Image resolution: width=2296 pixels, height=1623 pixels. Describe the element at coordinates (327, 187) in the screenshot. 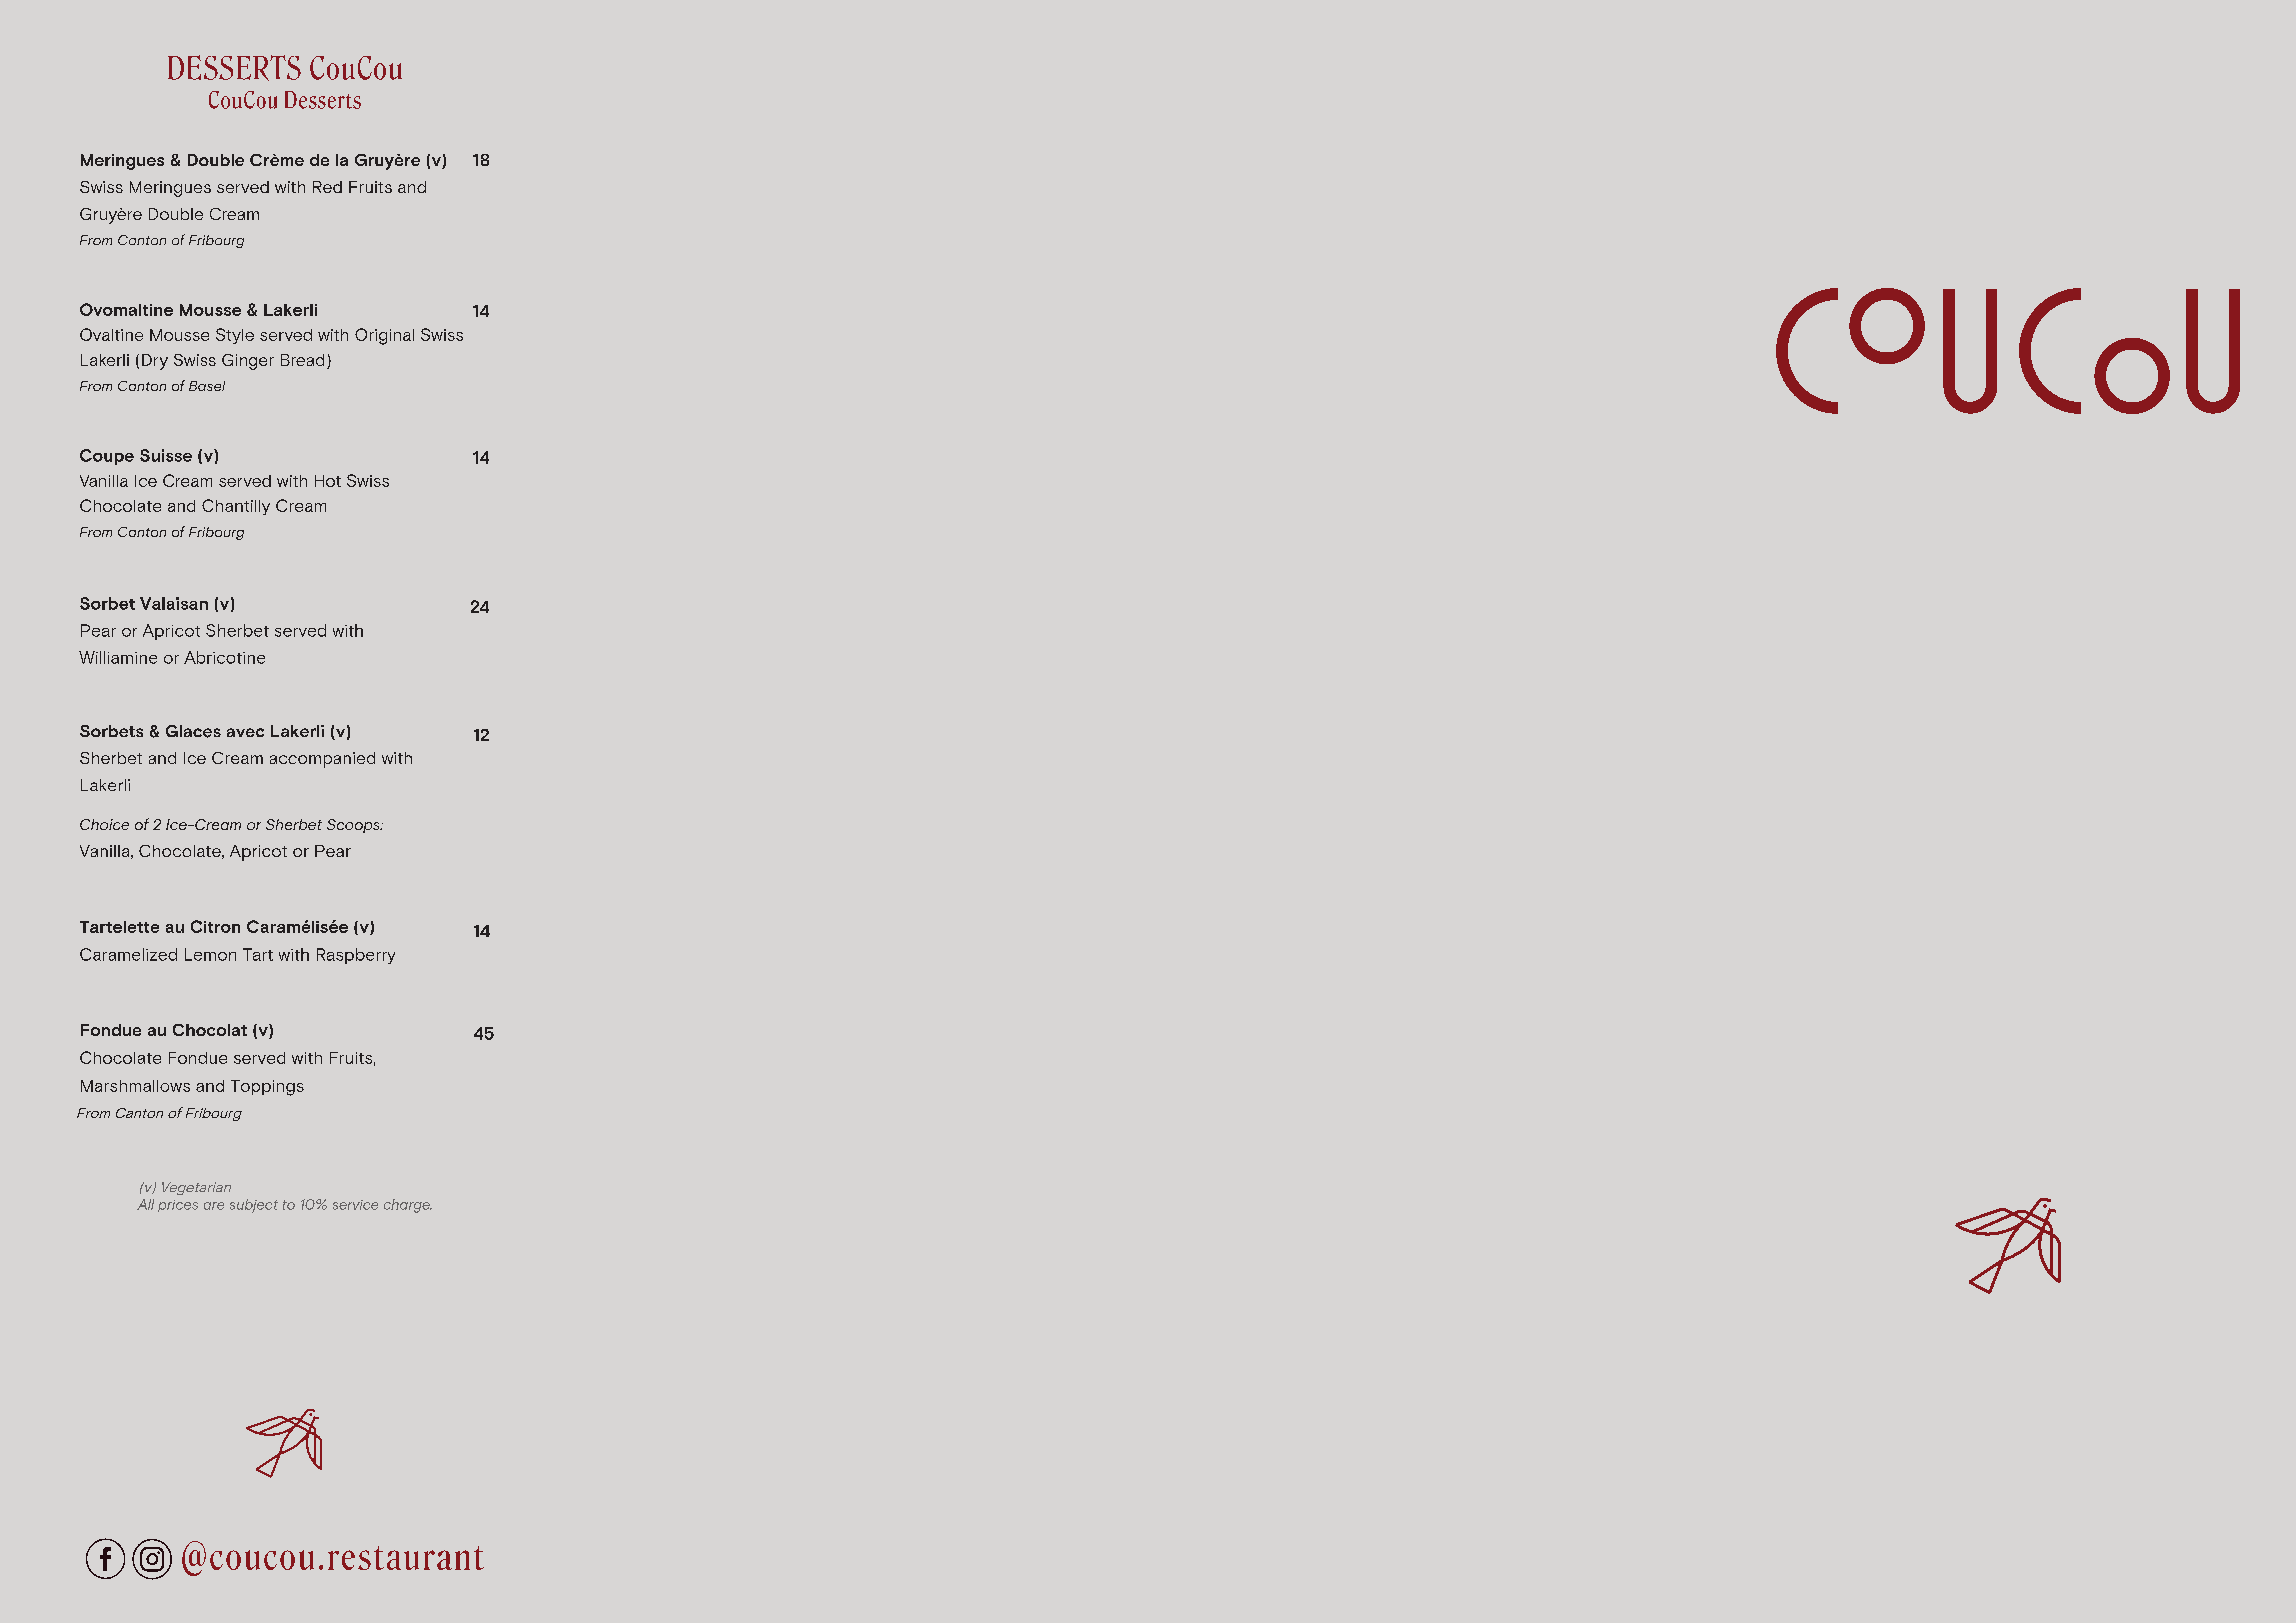

I see `Red` at that location.
